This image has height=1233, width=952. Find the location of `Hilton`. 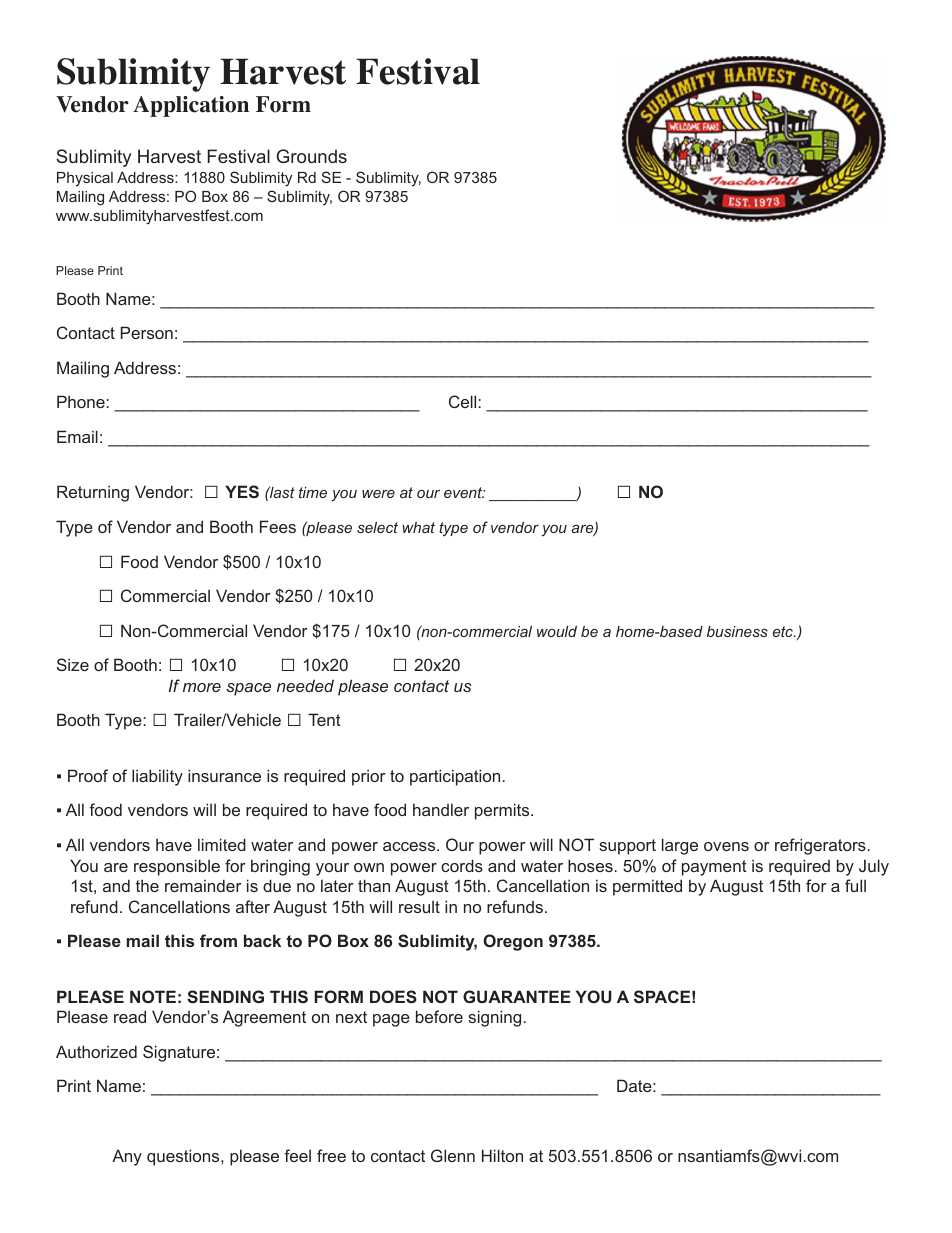

Hilton is located at coordinates (502, 1155).
